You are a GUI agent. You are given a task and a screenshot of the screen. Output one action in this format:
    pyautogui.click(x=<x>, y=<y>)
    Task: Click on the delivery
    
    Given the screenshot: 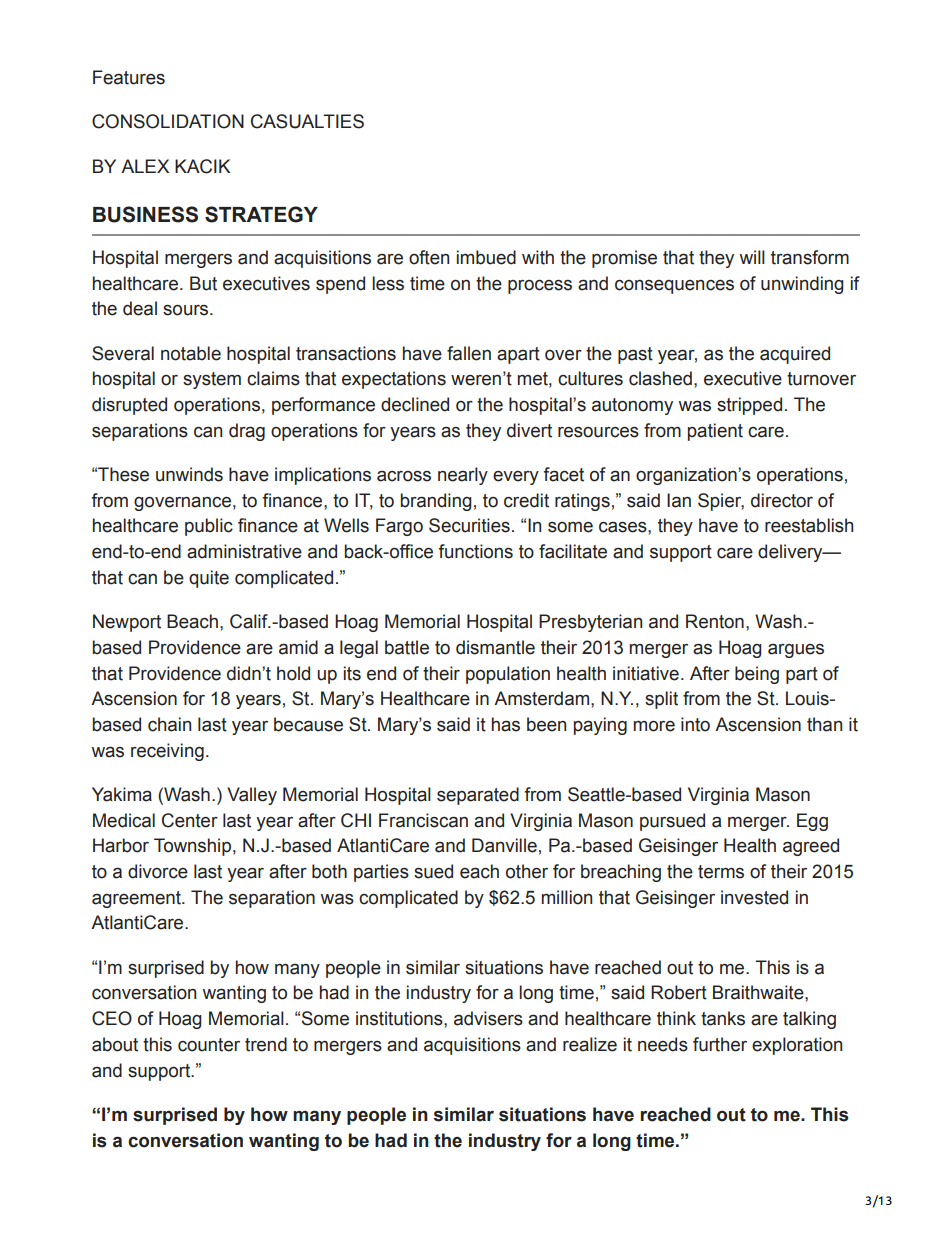 What is the action you would take?
    pyautogui.click(x=791, y=553)
